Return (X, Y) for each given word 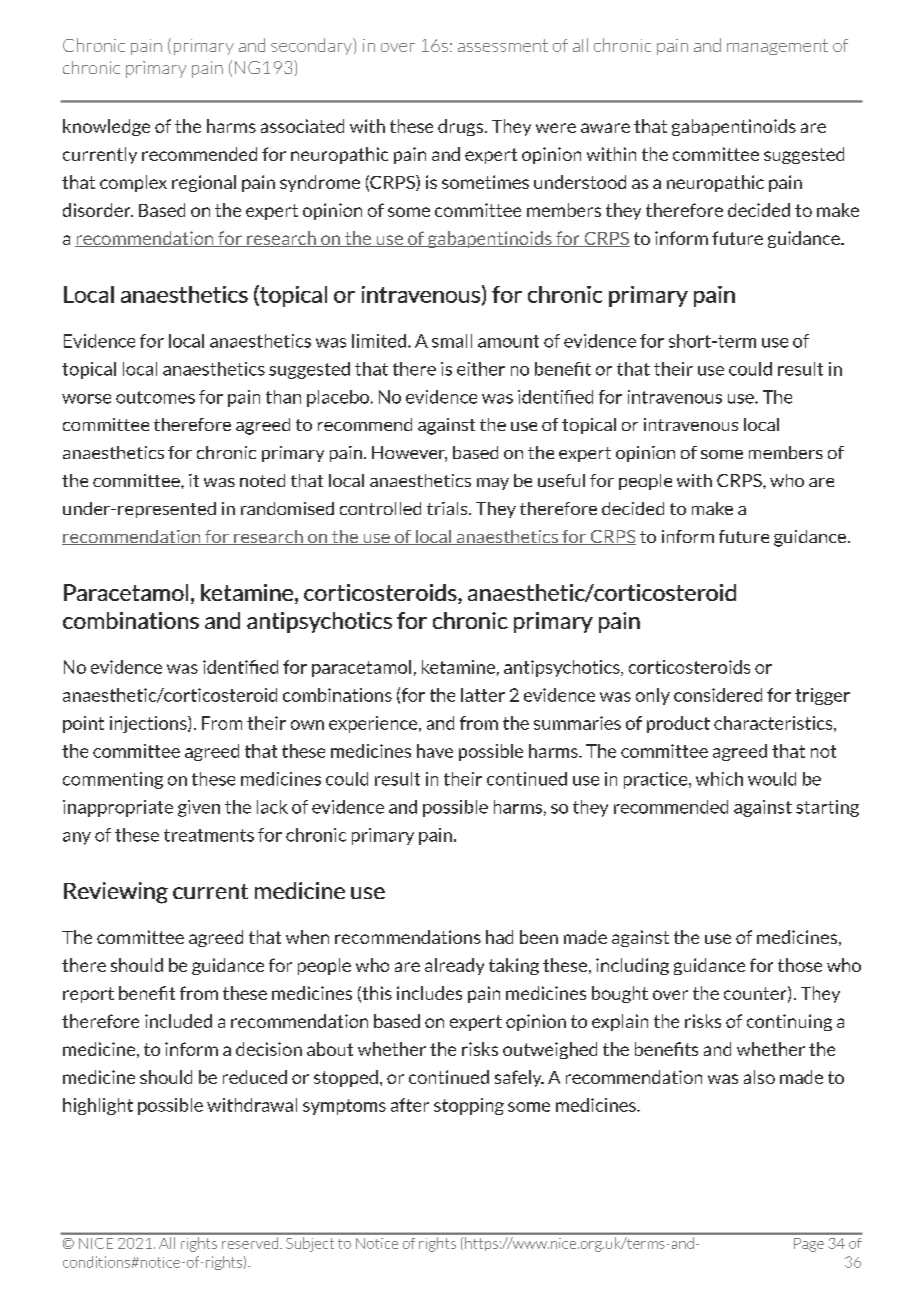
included (178, 1021)
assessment (503, 45)
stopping (469, 1106)
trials (448, 508)
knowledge (106, 127)
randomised (287, 508)
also (759, 1077)
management (777, 47)
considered (718, 695)
